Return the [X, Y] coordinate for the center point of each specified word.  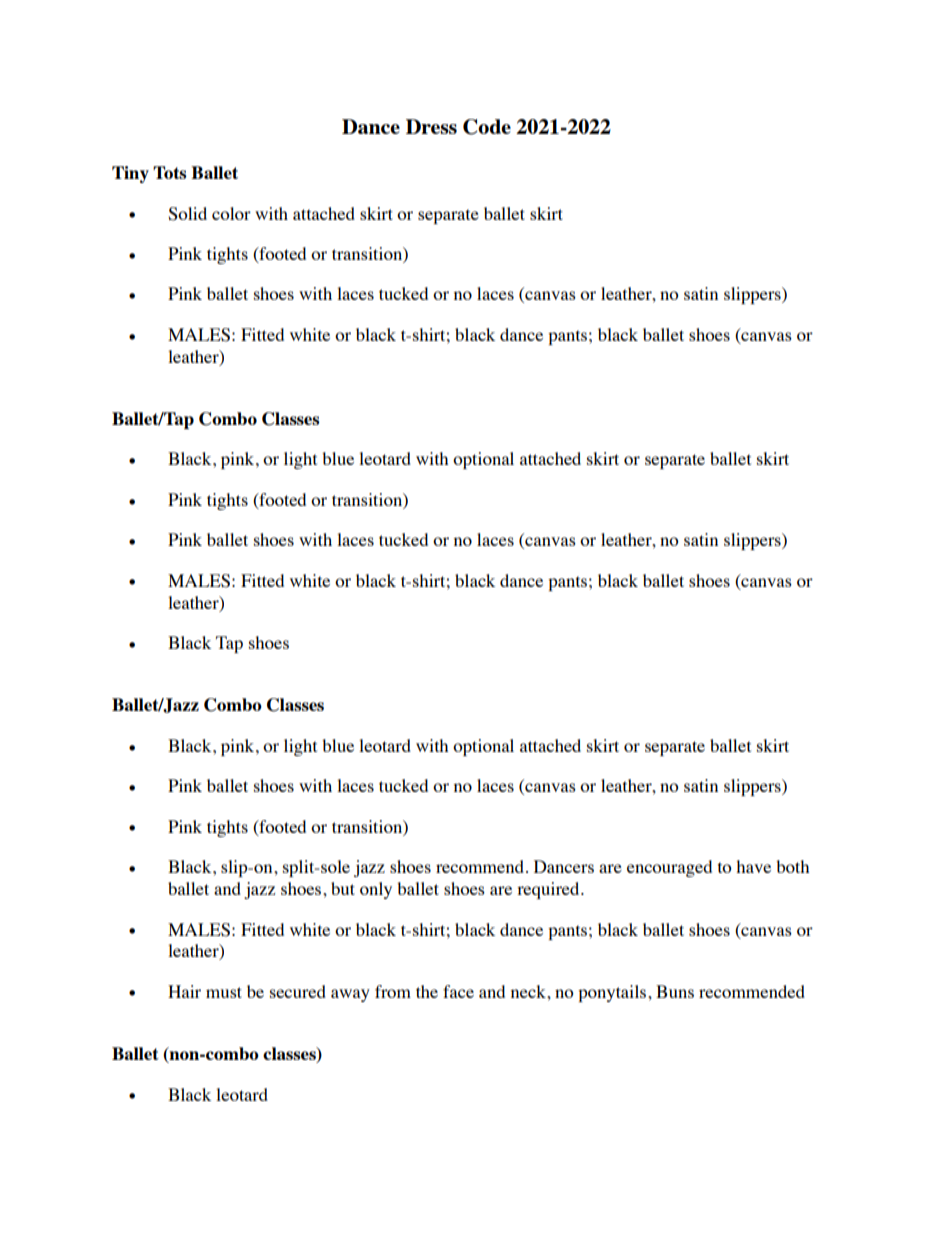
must [224, 992]
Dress [431, 126]
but [343, 888]
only [376, 890]
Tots [170, 172]
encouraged [669, 868]
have [753, 866]
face [458, 991]
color [231, 213]
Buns [675, 991]
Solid [187, 214]
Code [487, 127]
